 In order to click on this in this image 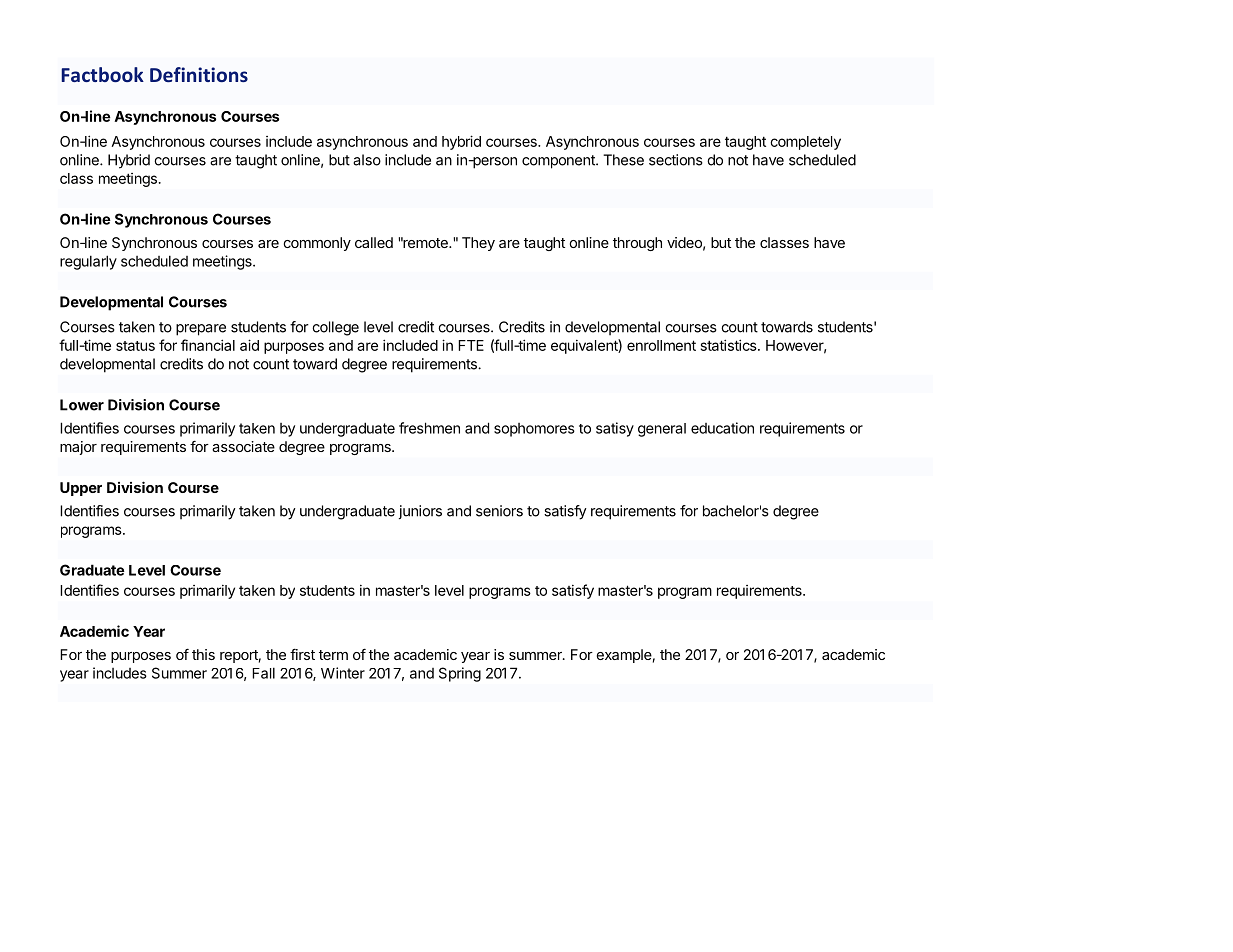, I will do `click(203, 654)`.
